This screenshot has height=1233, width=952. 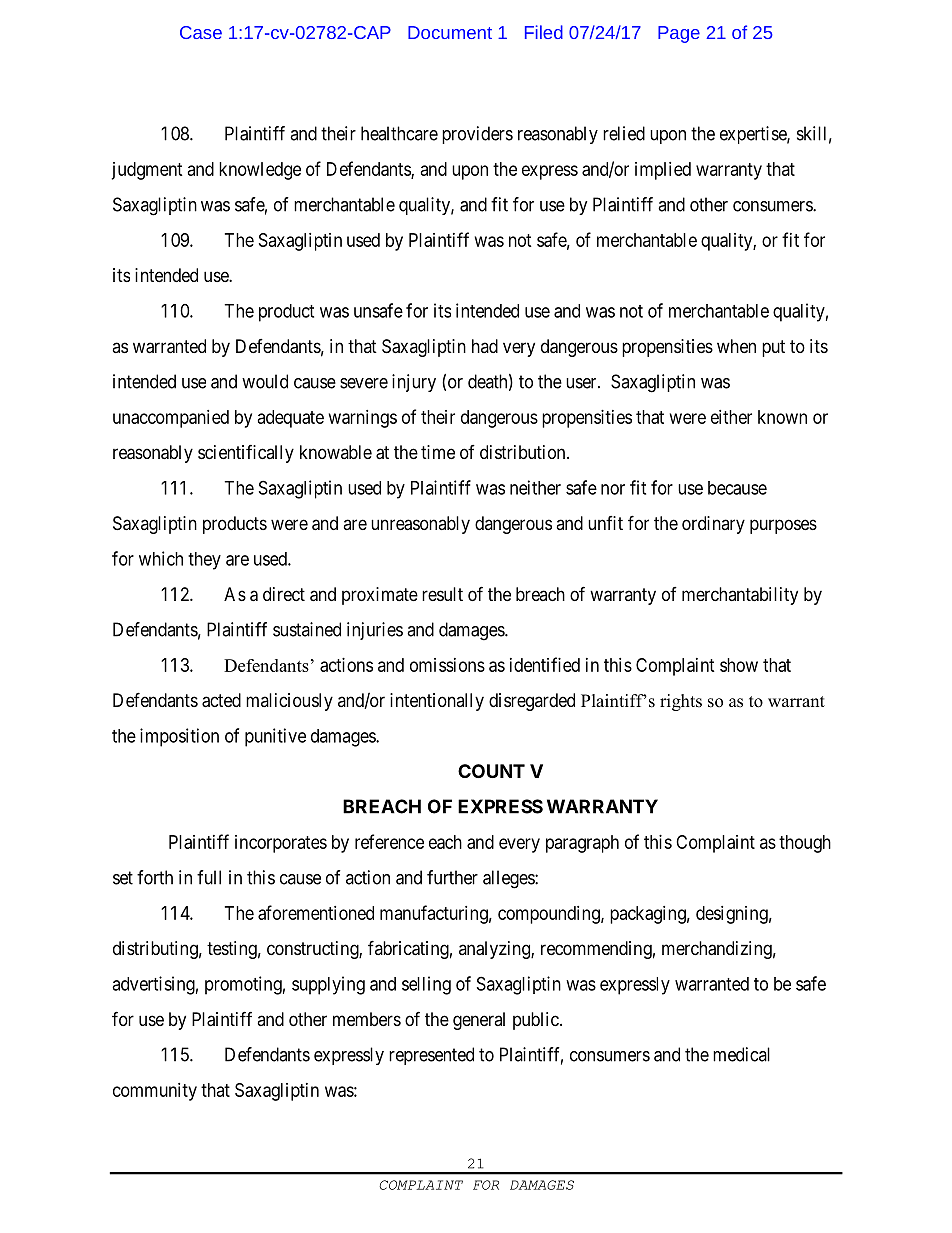 What do you see at coordinates (431, 1056) in the screenshot?
I see `represented` at bounding box center [431, 1056].
